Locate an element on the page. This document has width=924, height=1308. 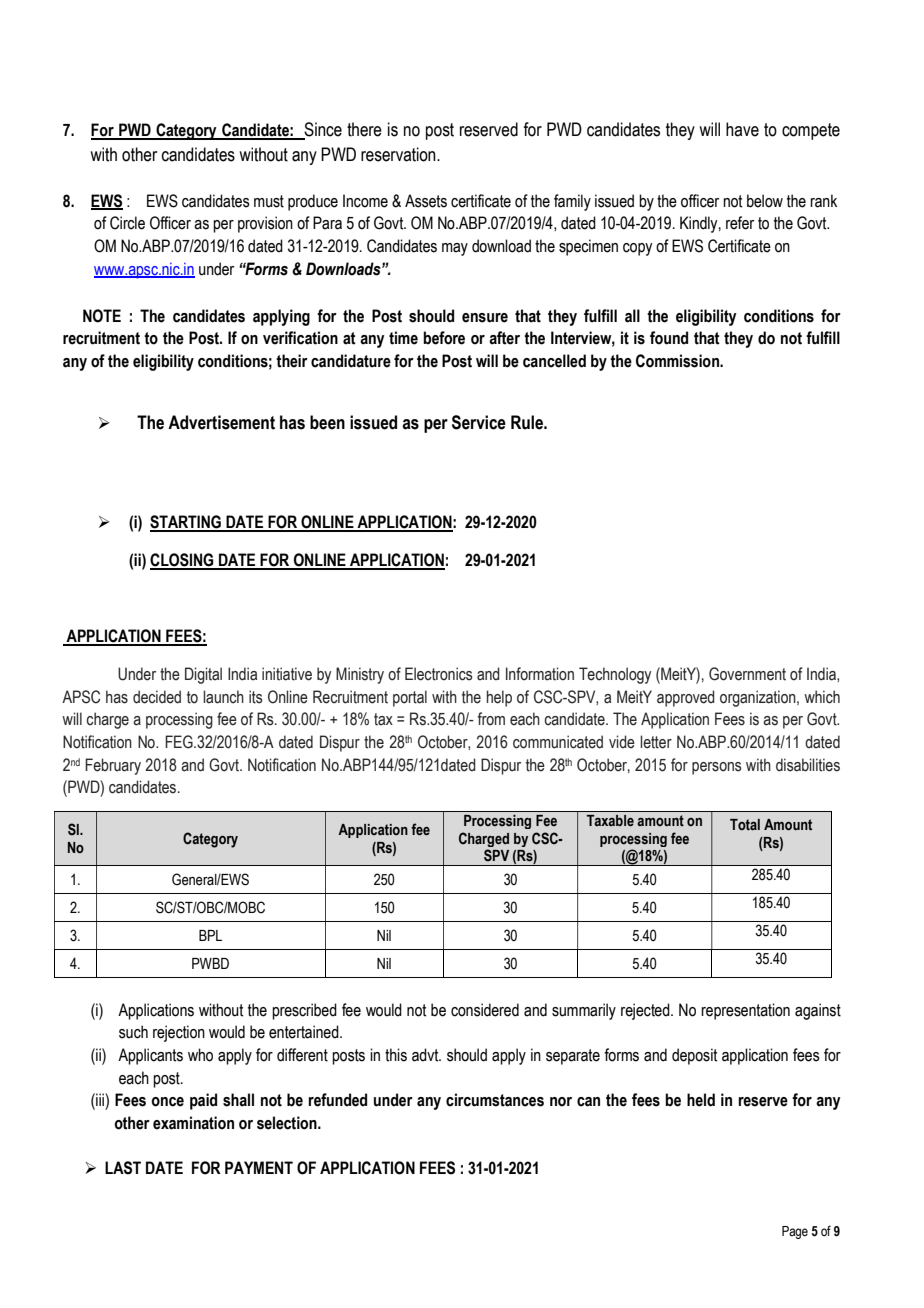
considered is located at coordinates (485, 1010).
